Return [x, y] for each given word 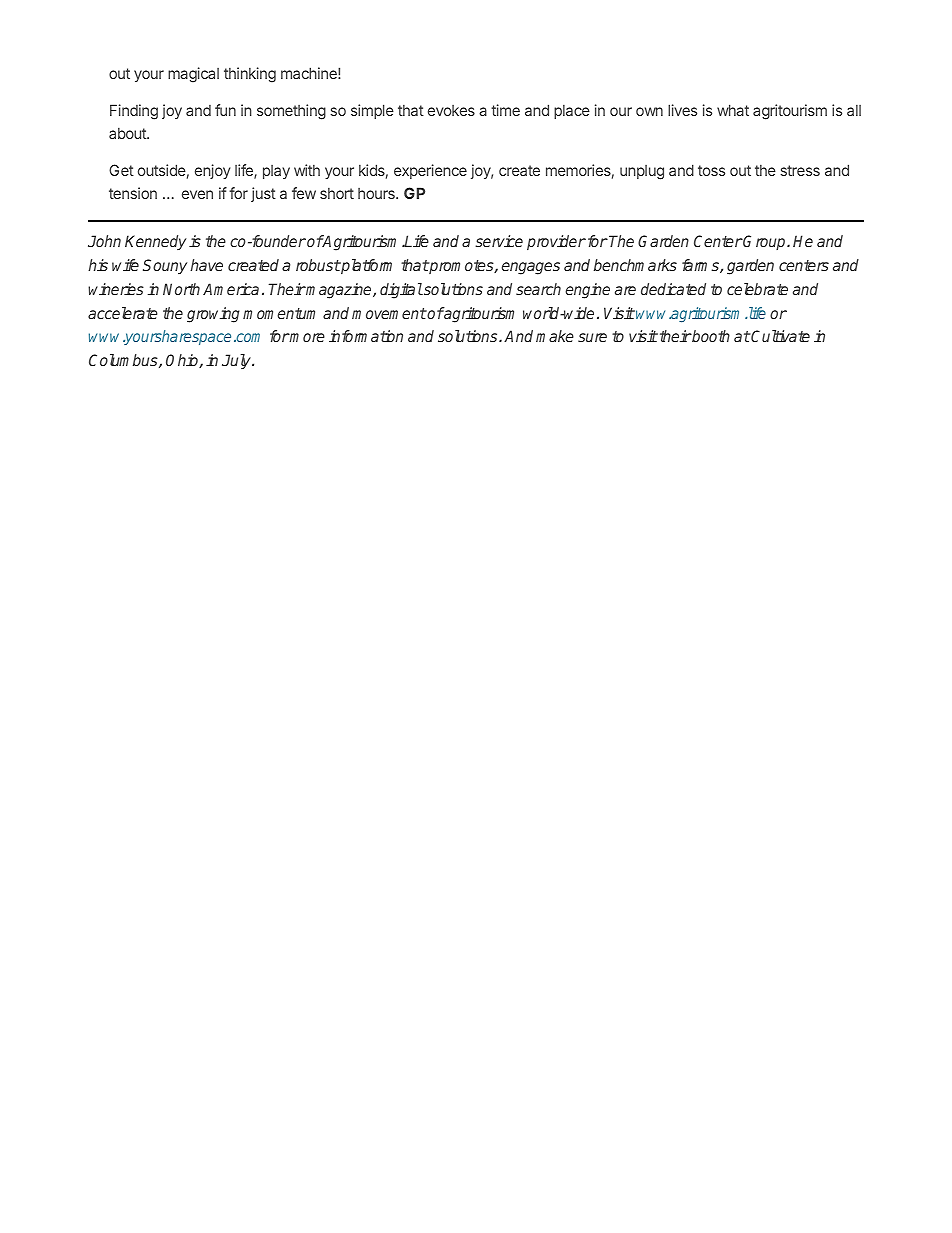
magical [193, 75]
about [128, 133]
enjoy [212, 171]
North [181, 289]
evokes [451, 110]
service [499, 241]
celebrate [757, 289]
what [733, 110]
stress [800, 170]
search [538, 289]
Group [765, 242]
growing [213, 315]
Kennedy [155, 242]
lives [682, 110]
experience [430, 171]
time [505, 110]
